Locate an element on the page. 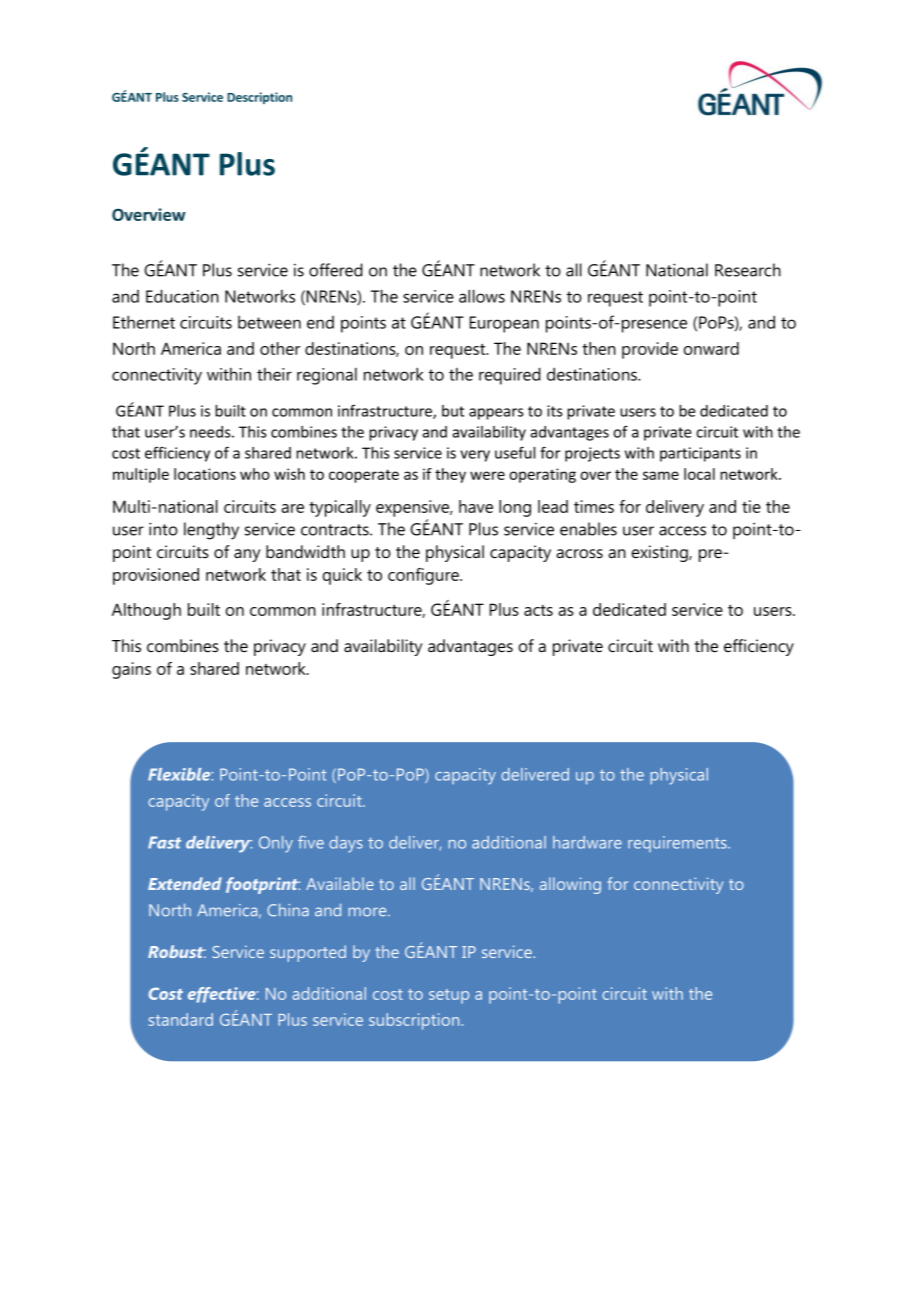 Image resolution: width=924 pixels, height=1308 pixels. configure is located at coordinates (424, 576).
